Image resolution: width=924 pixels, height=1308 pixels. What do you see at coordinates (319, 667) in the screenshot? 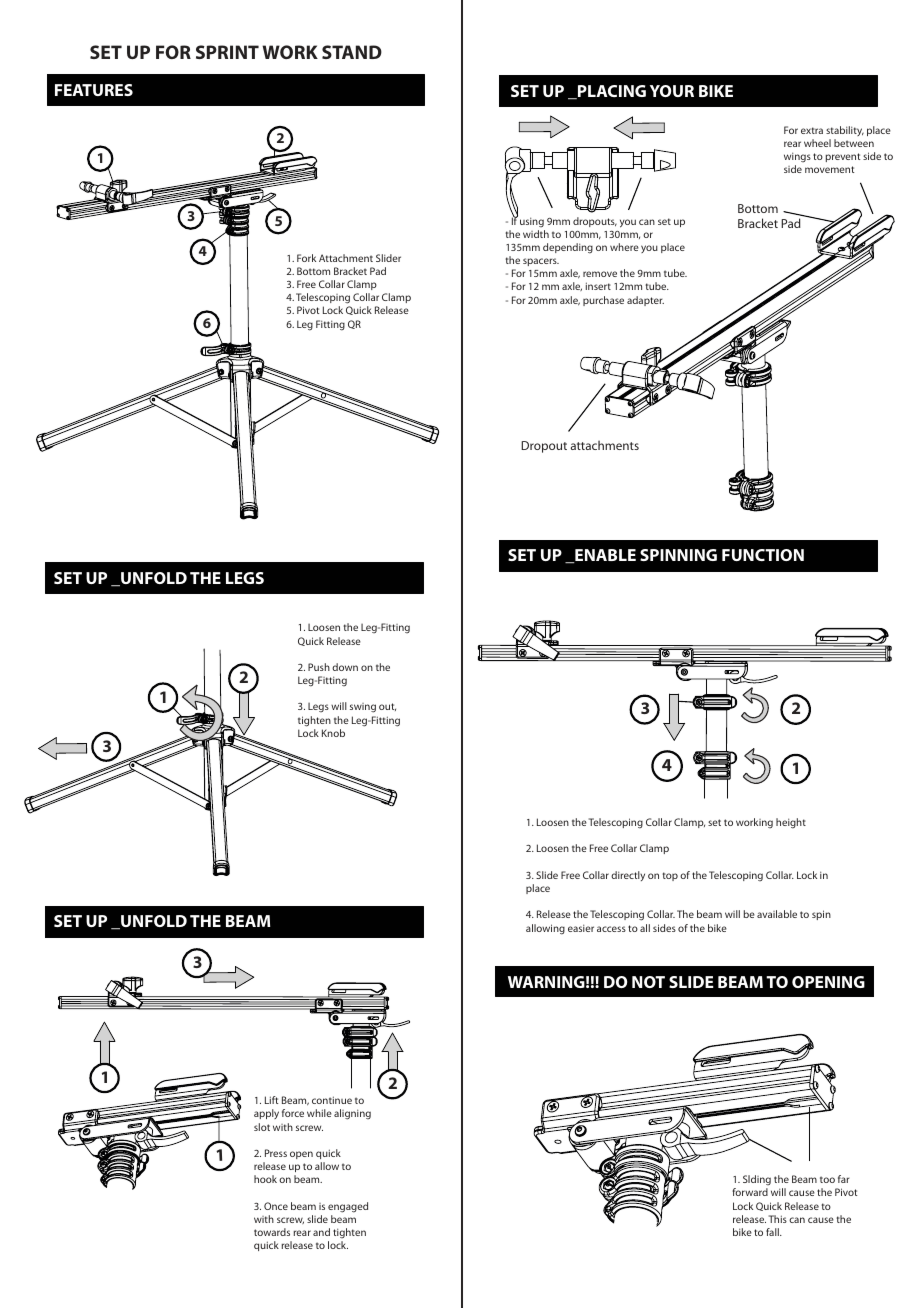
I see `Push` at bounding box center [319, 667].
